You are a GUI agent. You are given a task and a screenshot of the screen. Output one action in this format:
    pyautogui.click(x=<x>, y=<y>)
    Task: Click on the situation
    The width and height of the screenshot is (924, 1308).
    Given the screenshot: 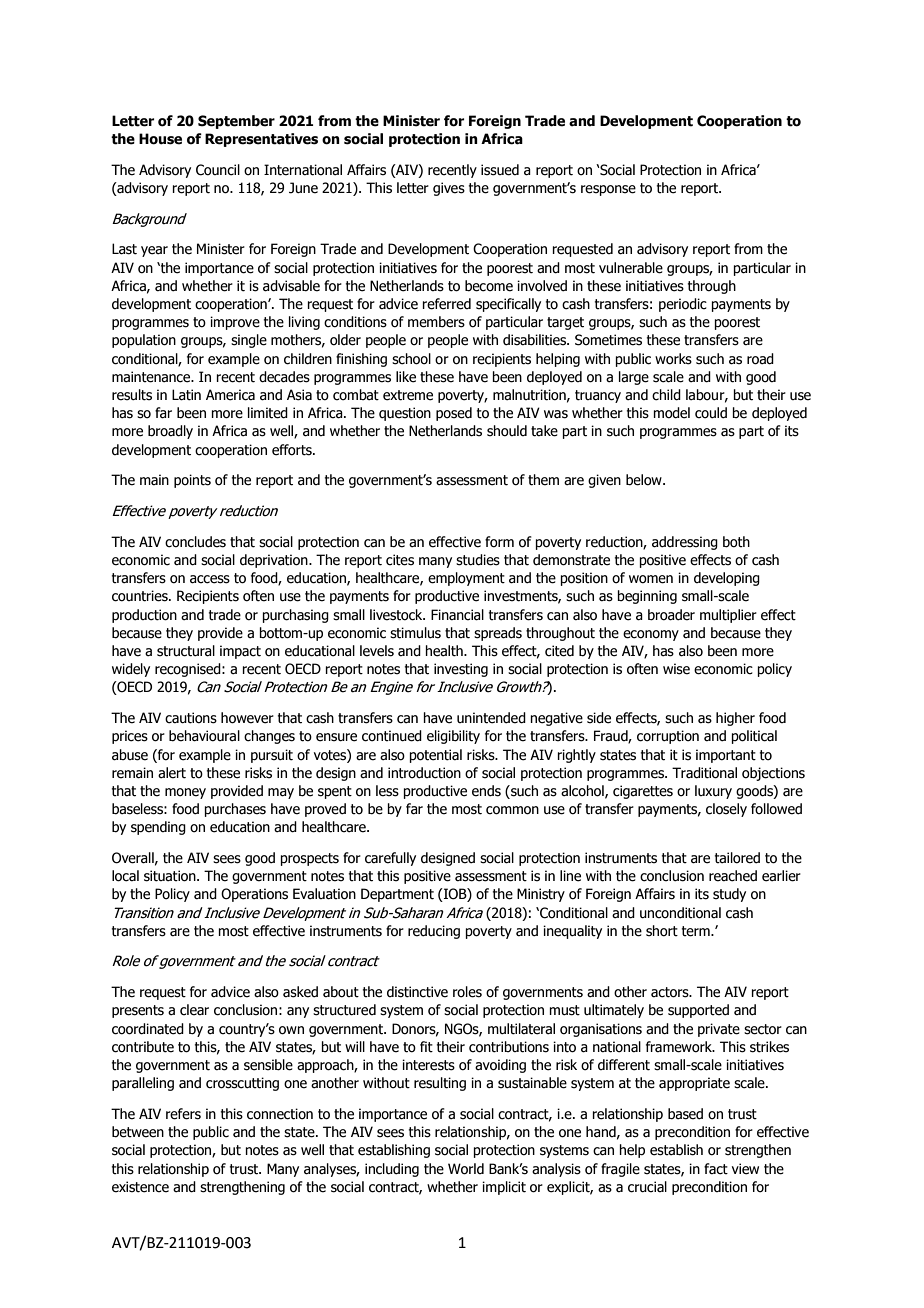 What is the action you would take?
    pyautogui.click(x=171, y=876)
